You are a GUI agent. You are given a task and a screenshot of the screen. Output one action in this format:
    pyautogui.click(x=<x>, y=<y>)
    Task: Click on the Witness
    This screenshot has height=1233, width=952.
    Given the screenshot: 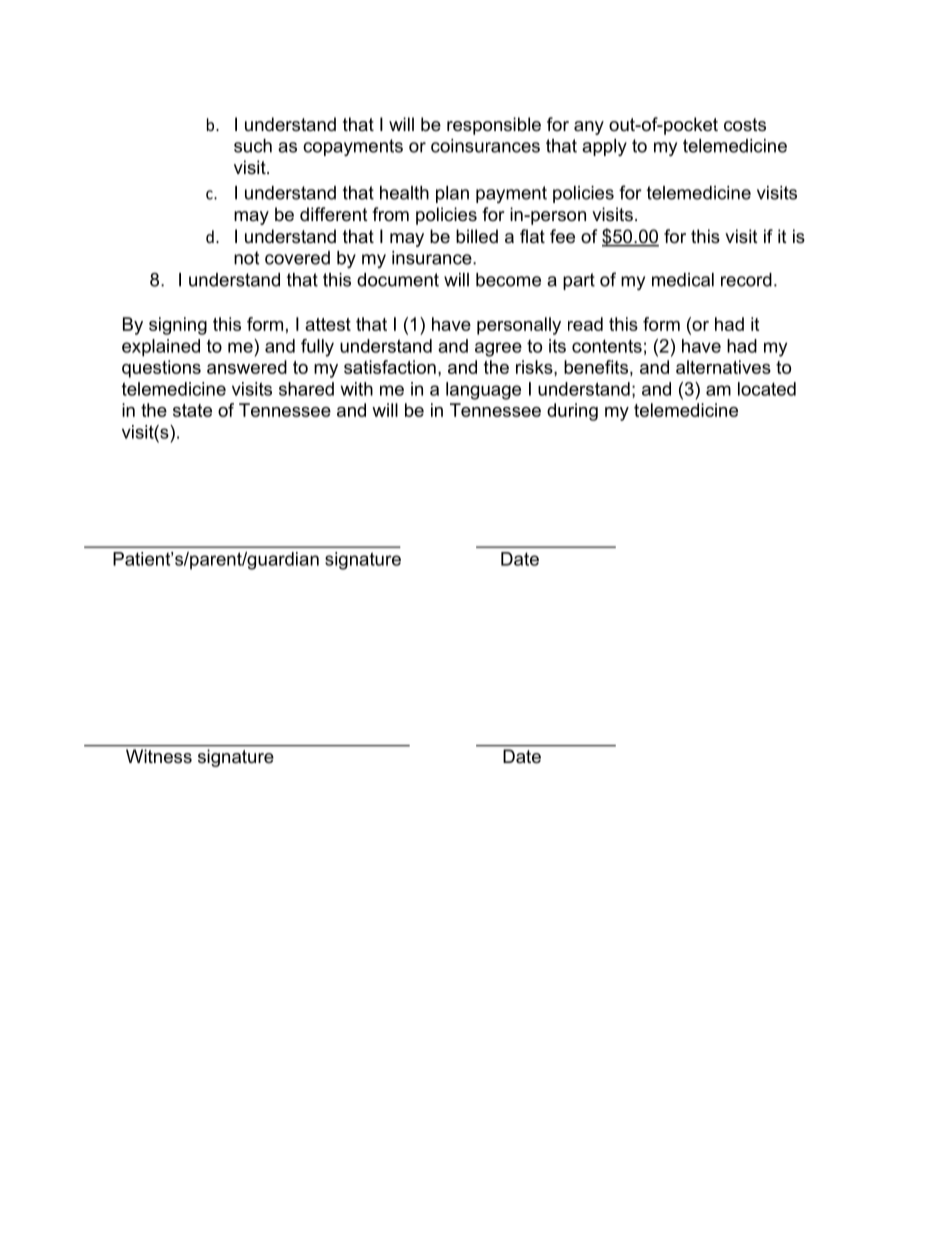 What is the action you would take?
    pyautogui.click(x=159, y=756)
